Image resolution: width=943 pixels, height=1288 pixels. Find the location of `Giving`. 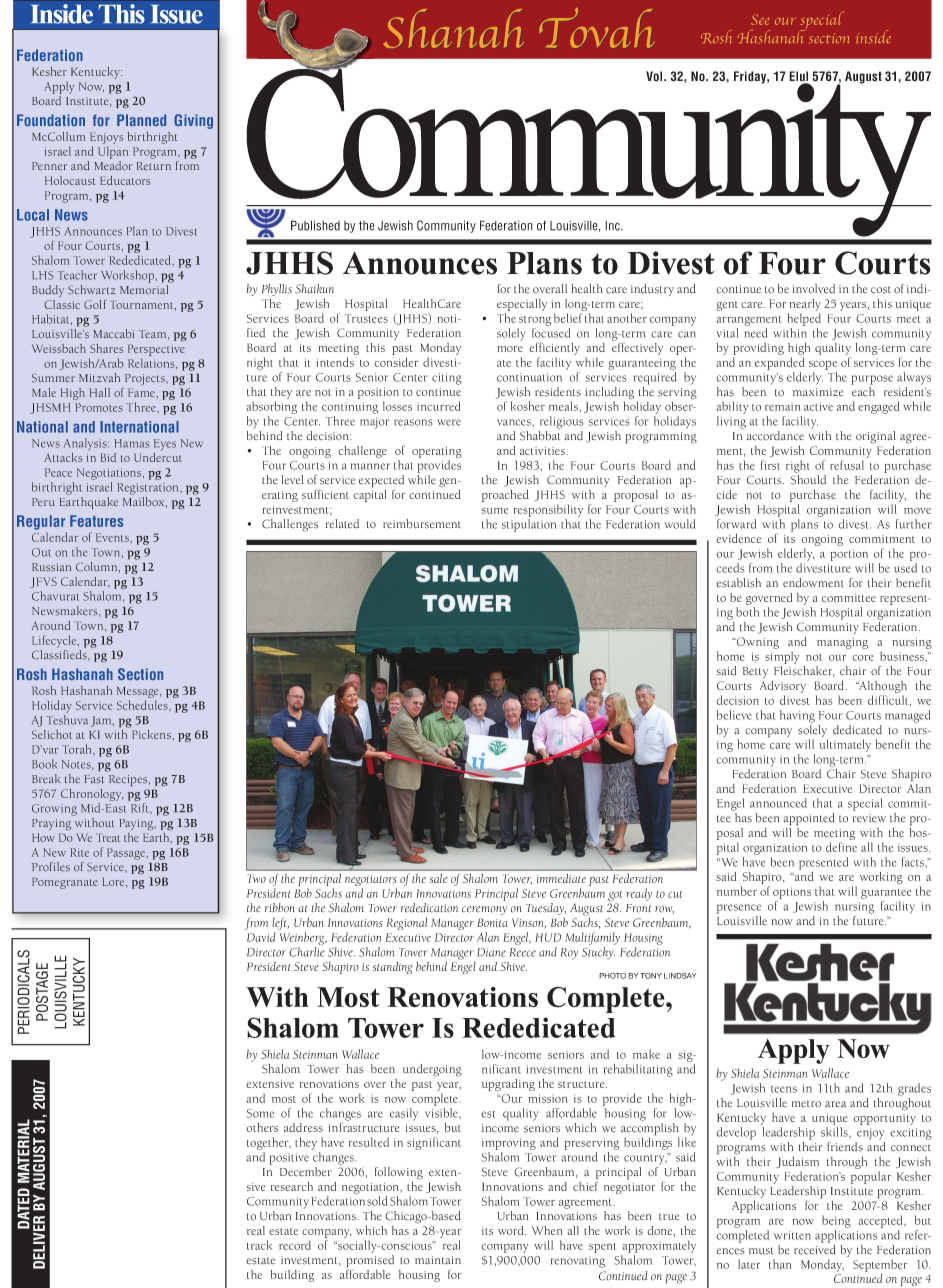

Giving is located at coordinates (193, 121).
